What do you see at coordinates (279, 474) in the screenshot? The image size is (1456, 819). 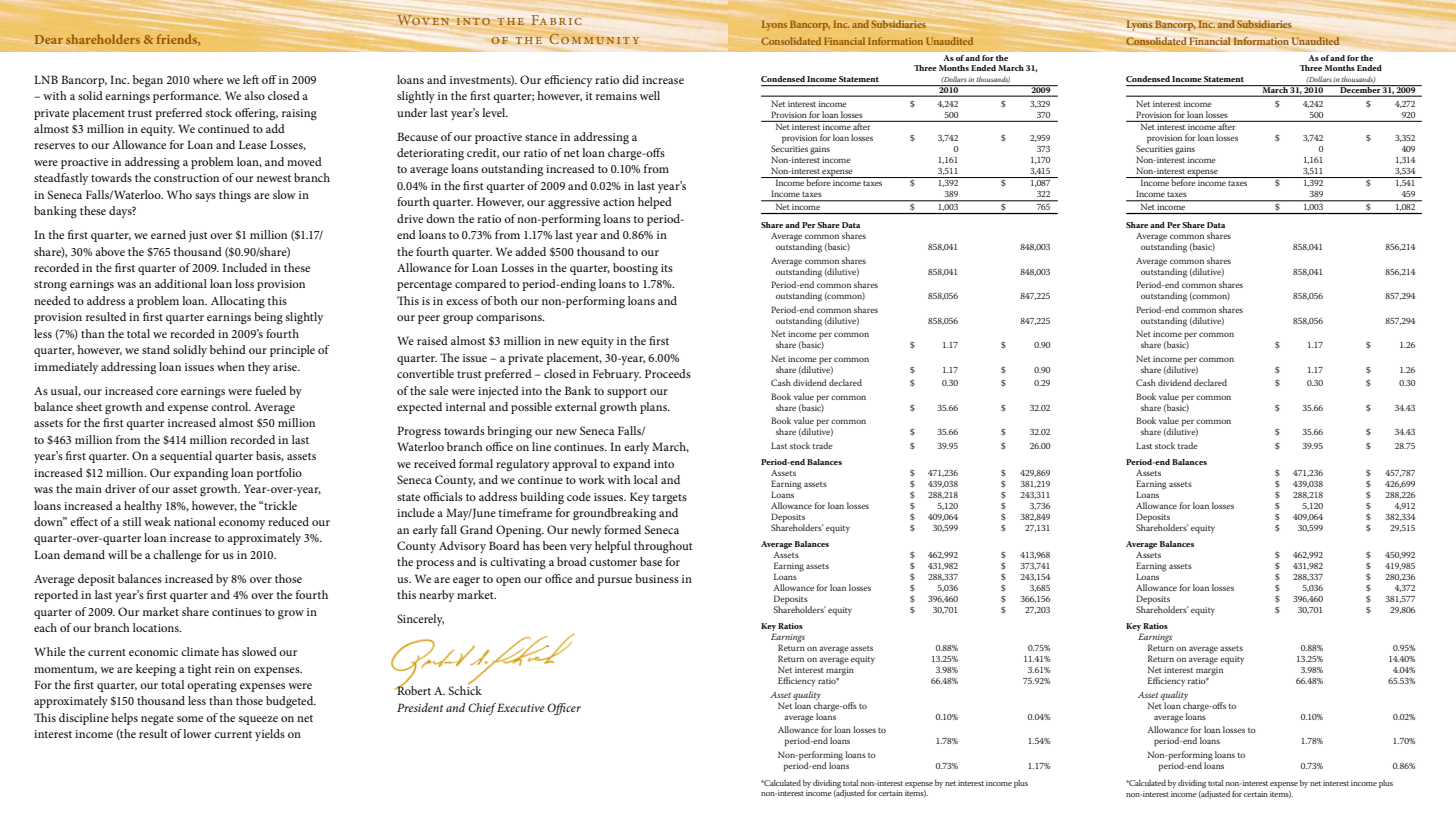 I see `portfolio` at bounding box center [279, 474].
